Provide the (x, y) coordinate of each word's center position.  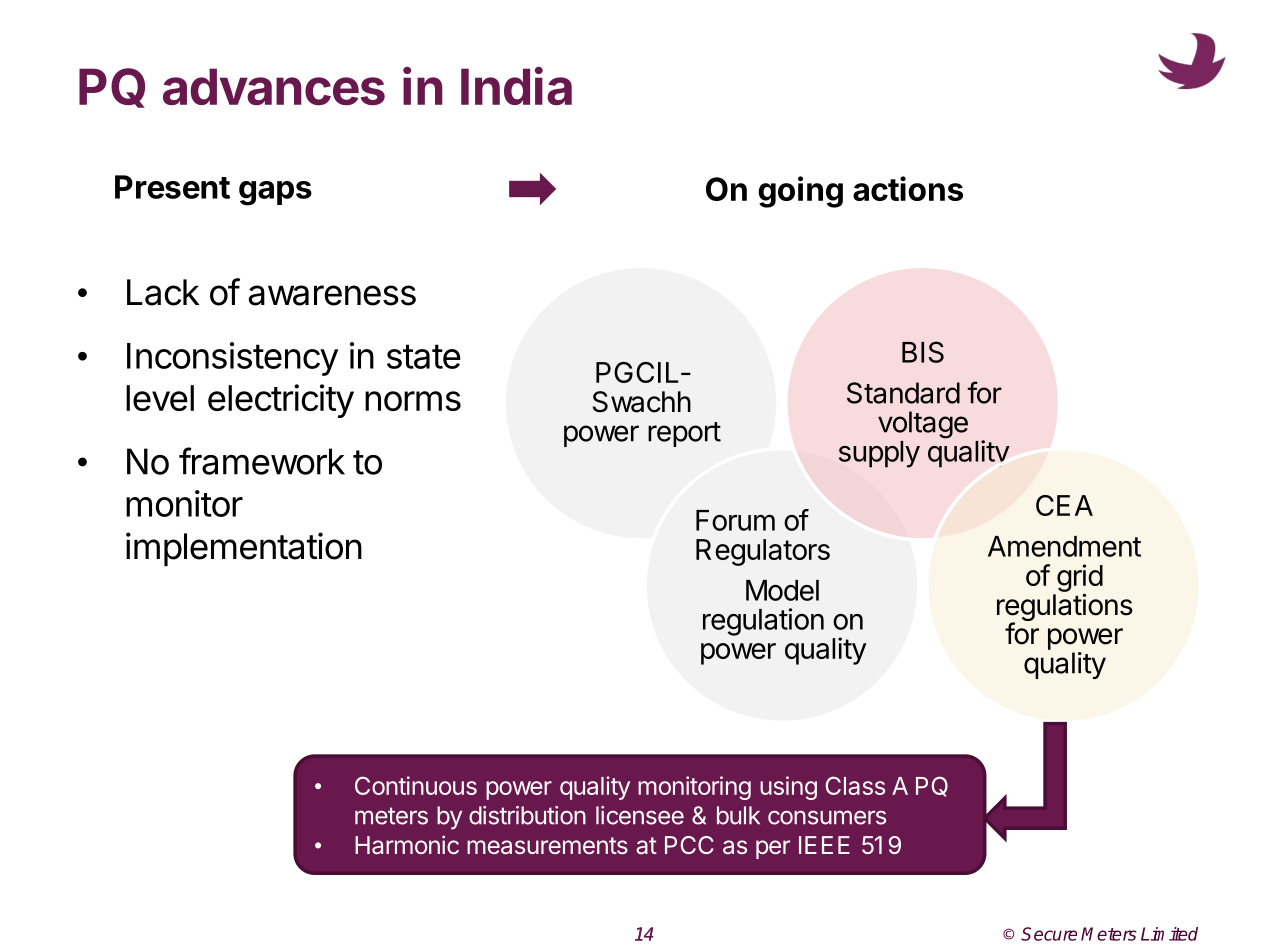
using (788, 788)
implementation (244, 549)
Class (855, 785)
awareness (332, 295)
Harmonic (407, 844)
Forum (735, 520)
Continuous (416, 785)
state (424, 356)
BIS (923, 352)
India (516, 86)
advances (274, 87)
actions (908, 188)
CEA (1064, 505)
